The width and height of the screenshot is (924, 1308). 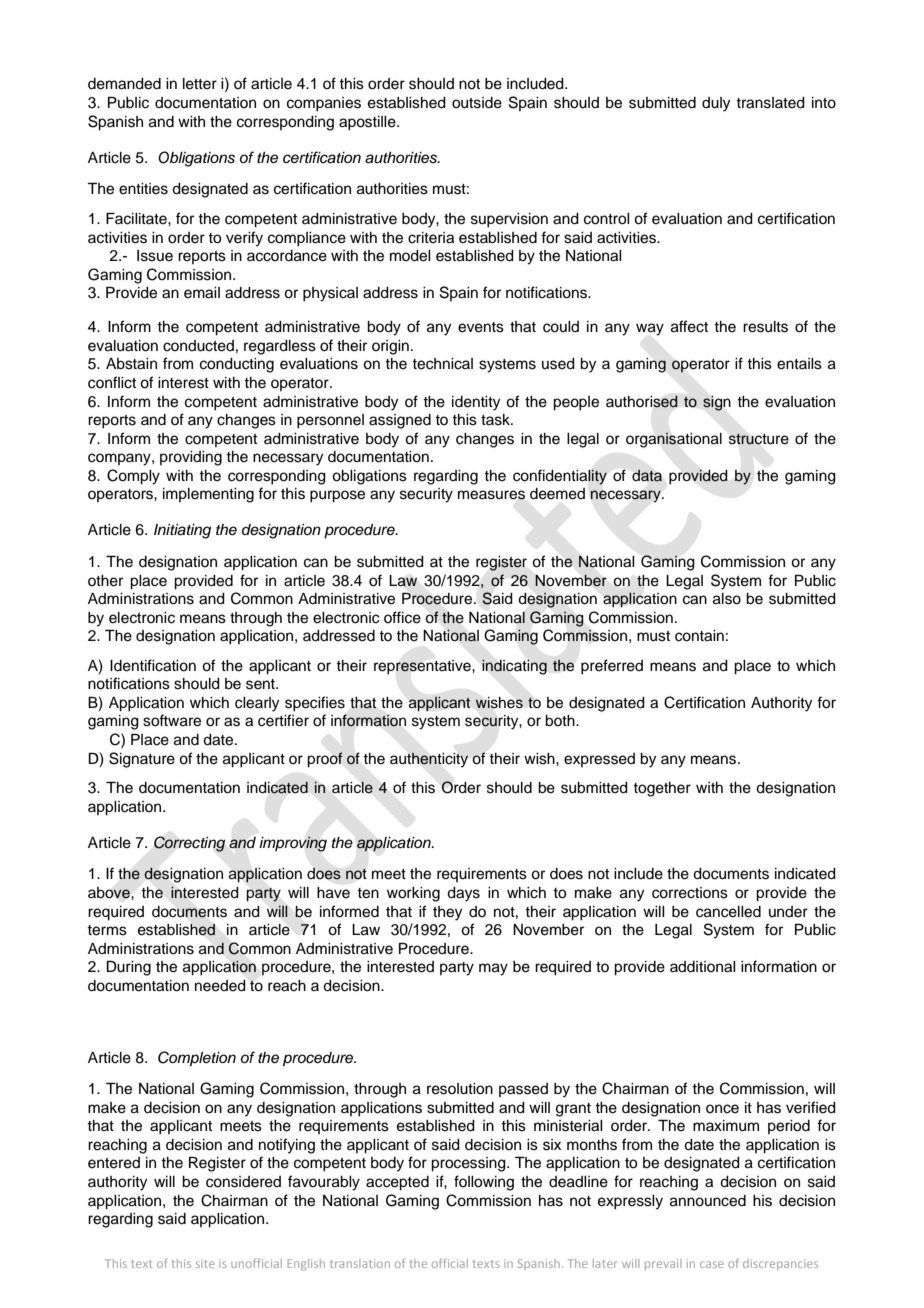 What do you see at coordinates (477, 103) in the screenshot?
I see `outside` at bounding box center [477, 103].
